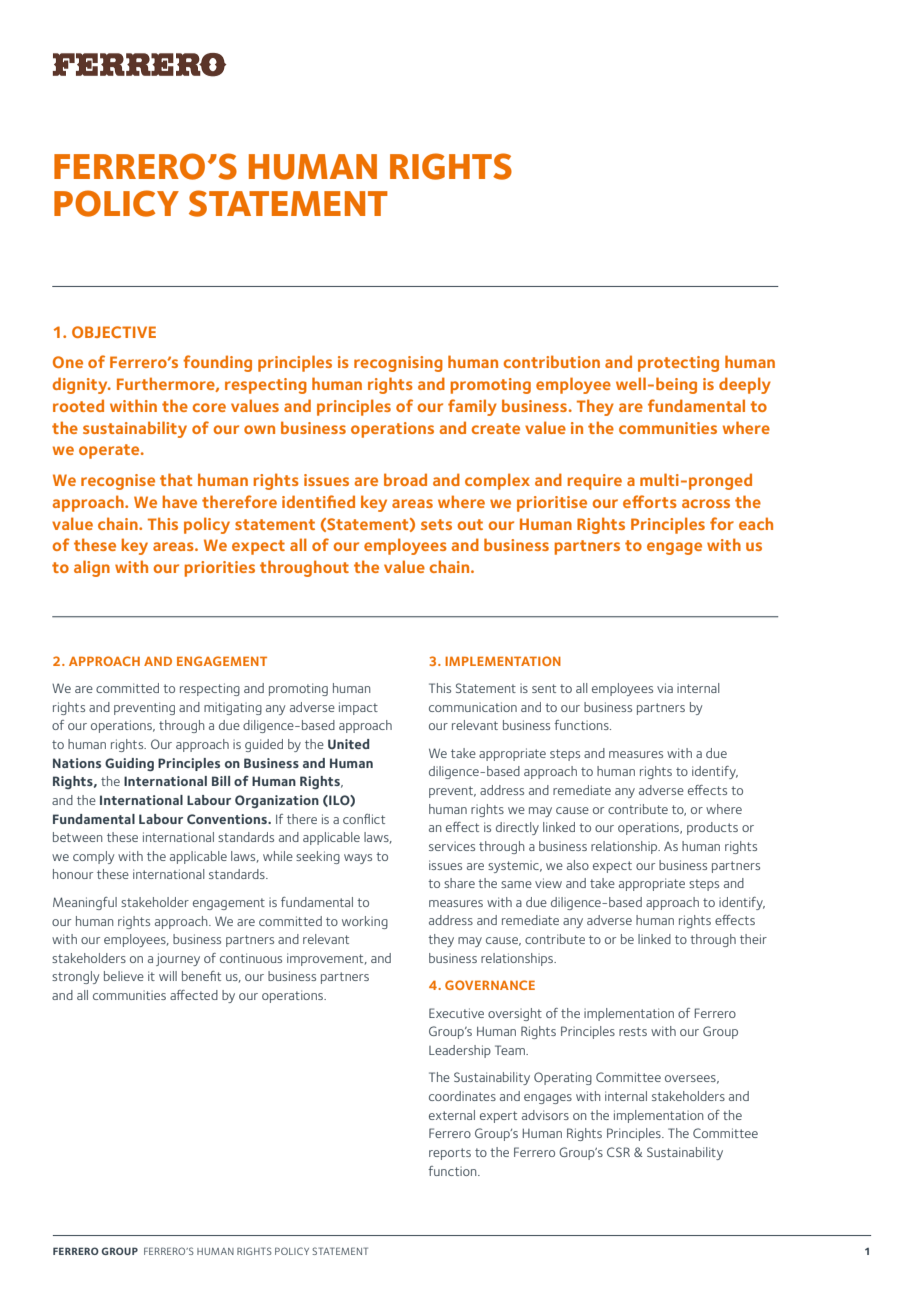  I want to click on external, so click(452, 1115).
